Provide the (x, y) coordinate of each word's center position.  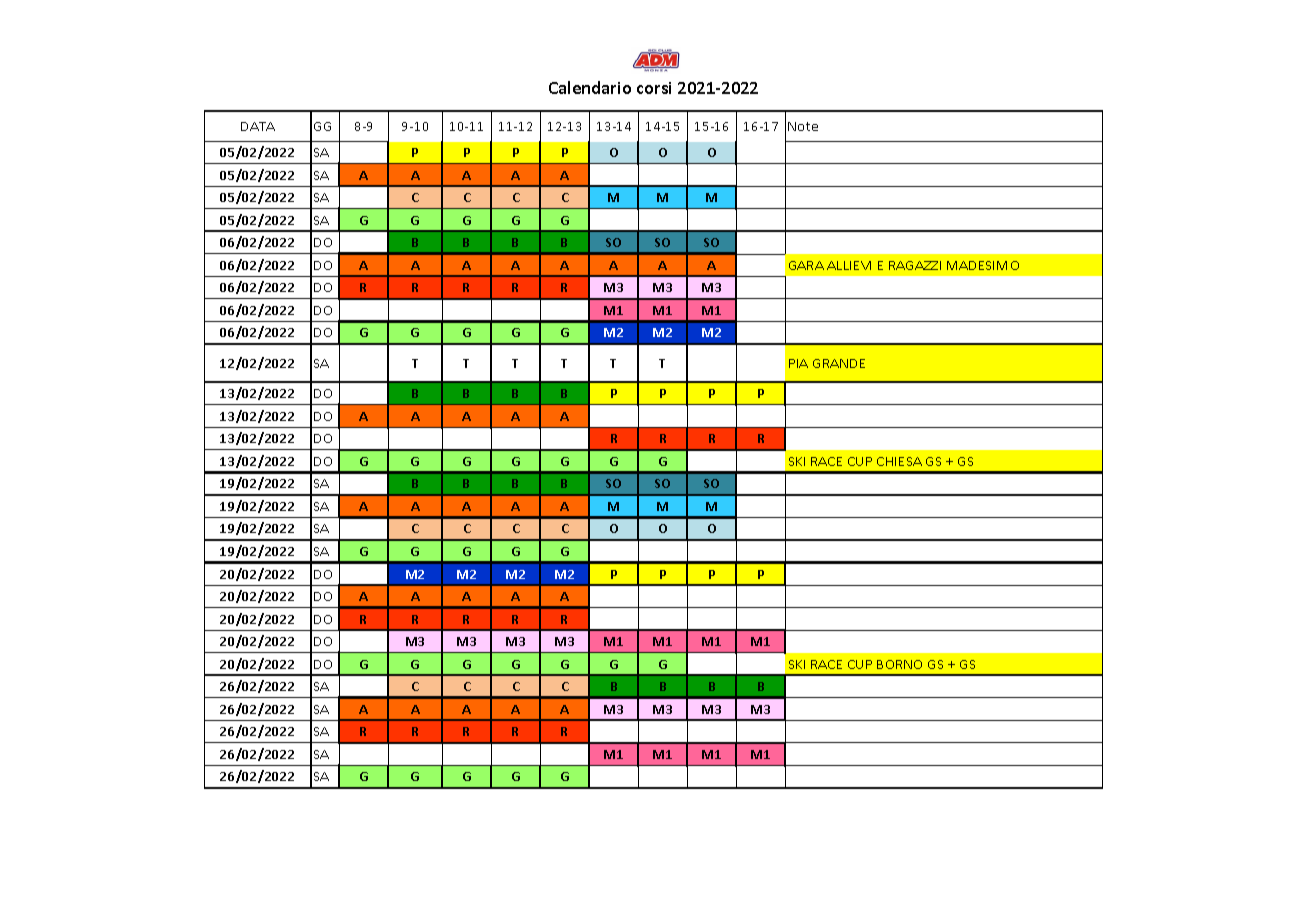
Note (803, 126)
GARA (806, 265)
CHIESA (899, 461)
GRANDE (839, 363)
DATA (258, 126)
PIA (798, 363)
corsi (654, 88)
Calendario (590, 87)
